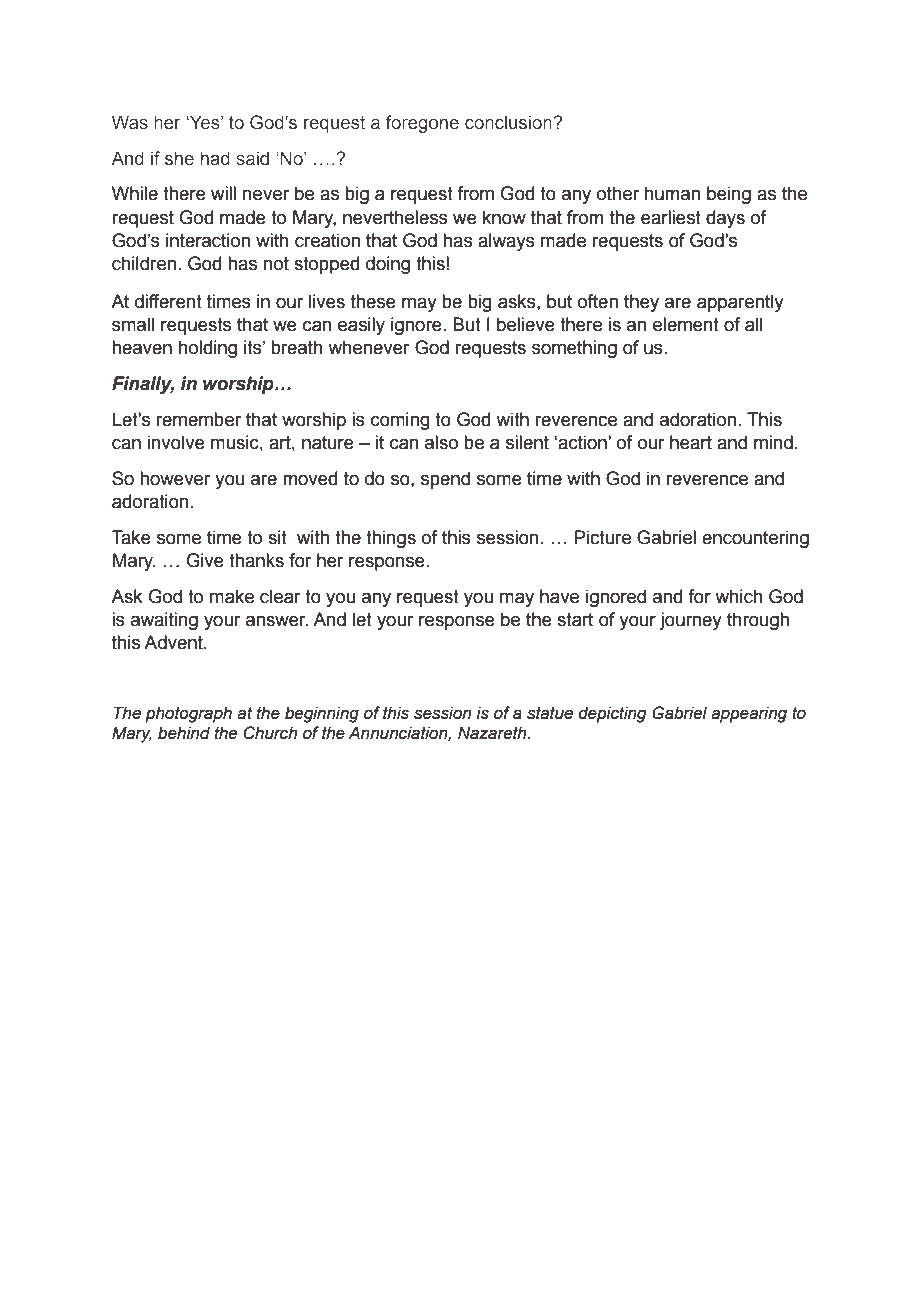  I want to click on also, so click(441, 442).
